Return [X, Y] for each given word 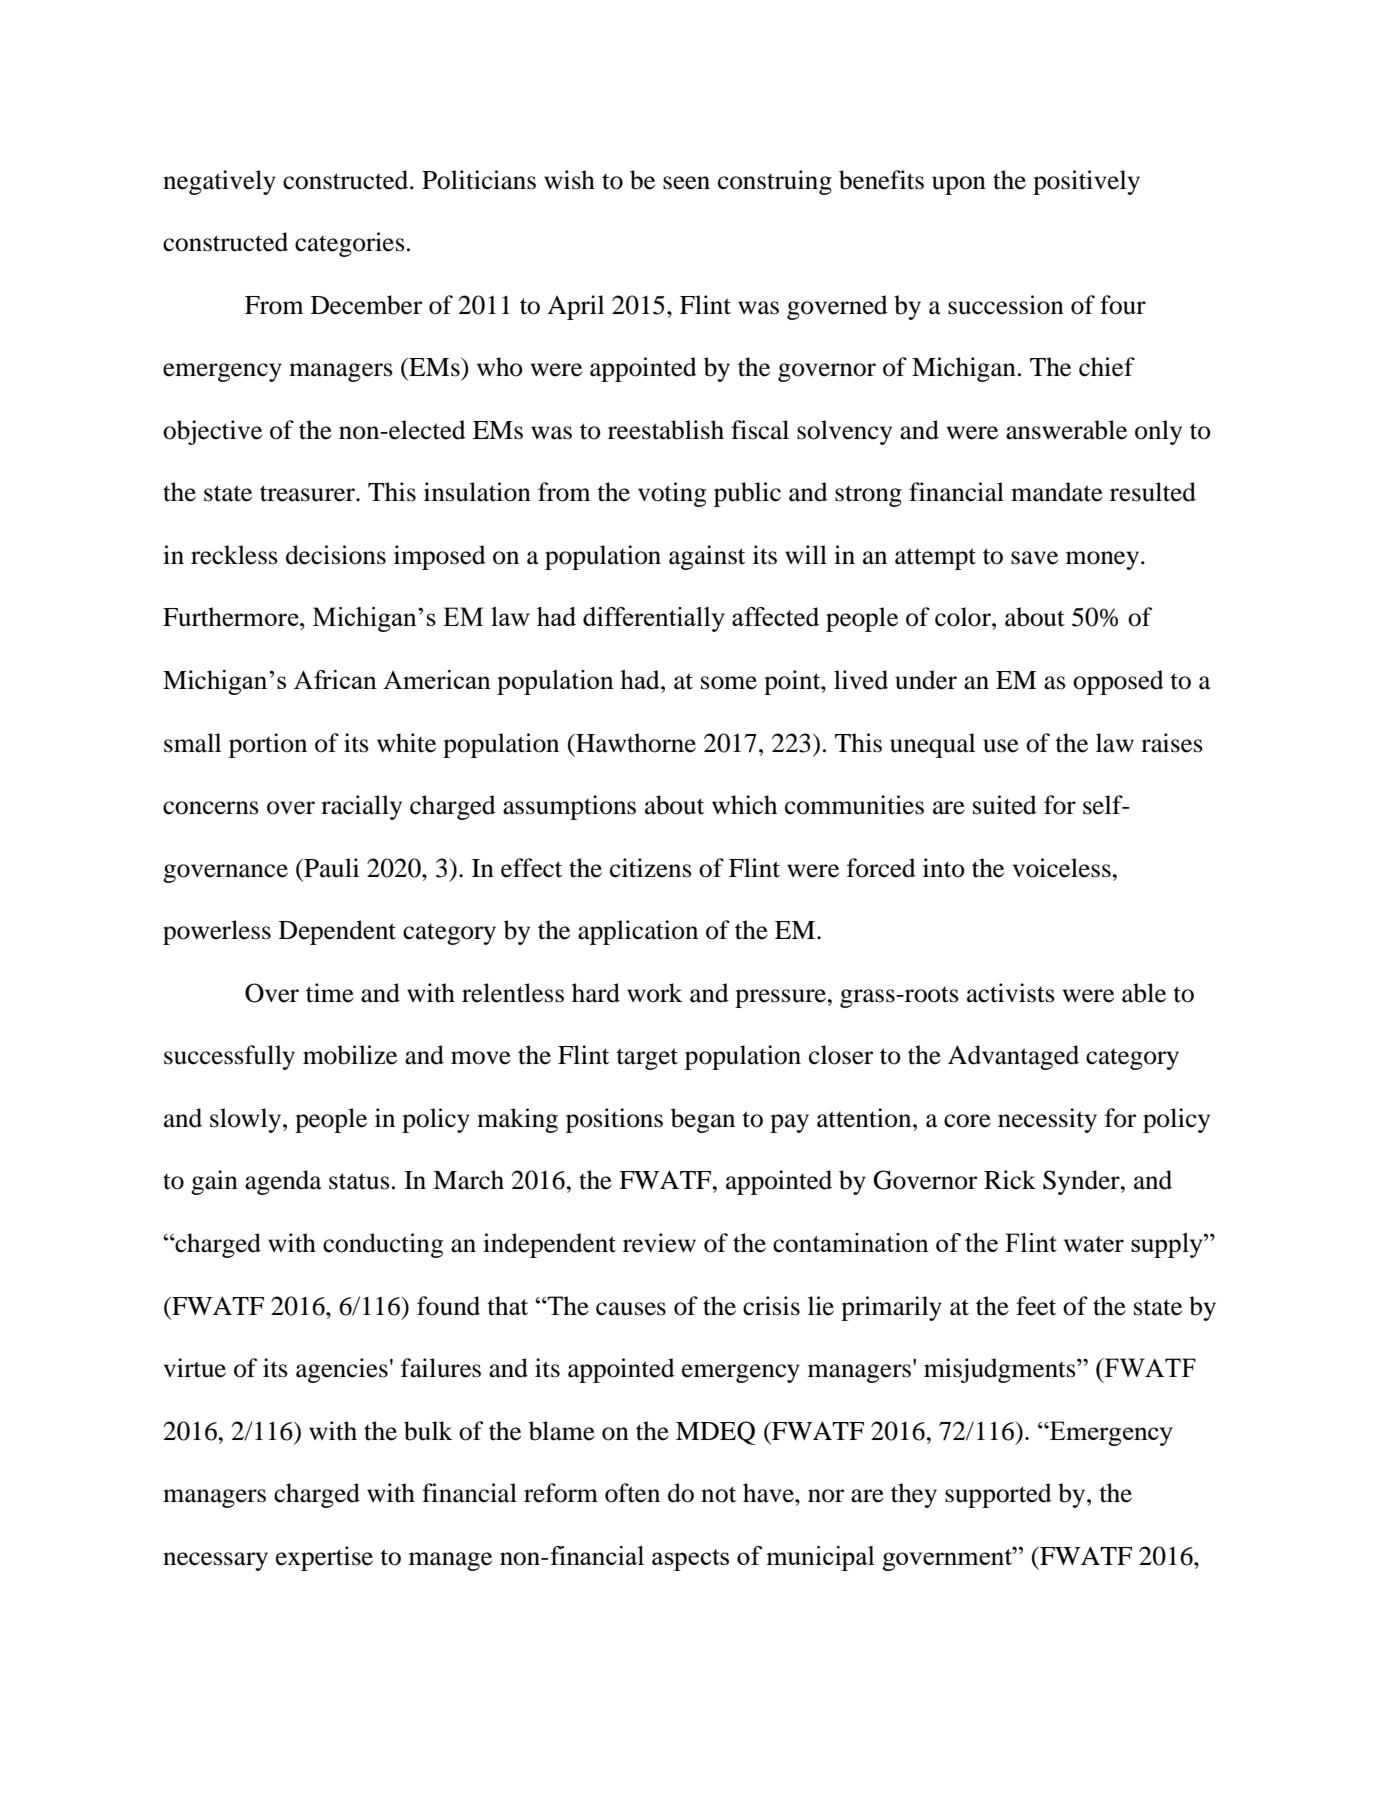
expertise [324, 1558]
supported [998, 1495]
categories [350, 244]
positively [1086, 182]
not [718, 1494]
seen [686, 183]
